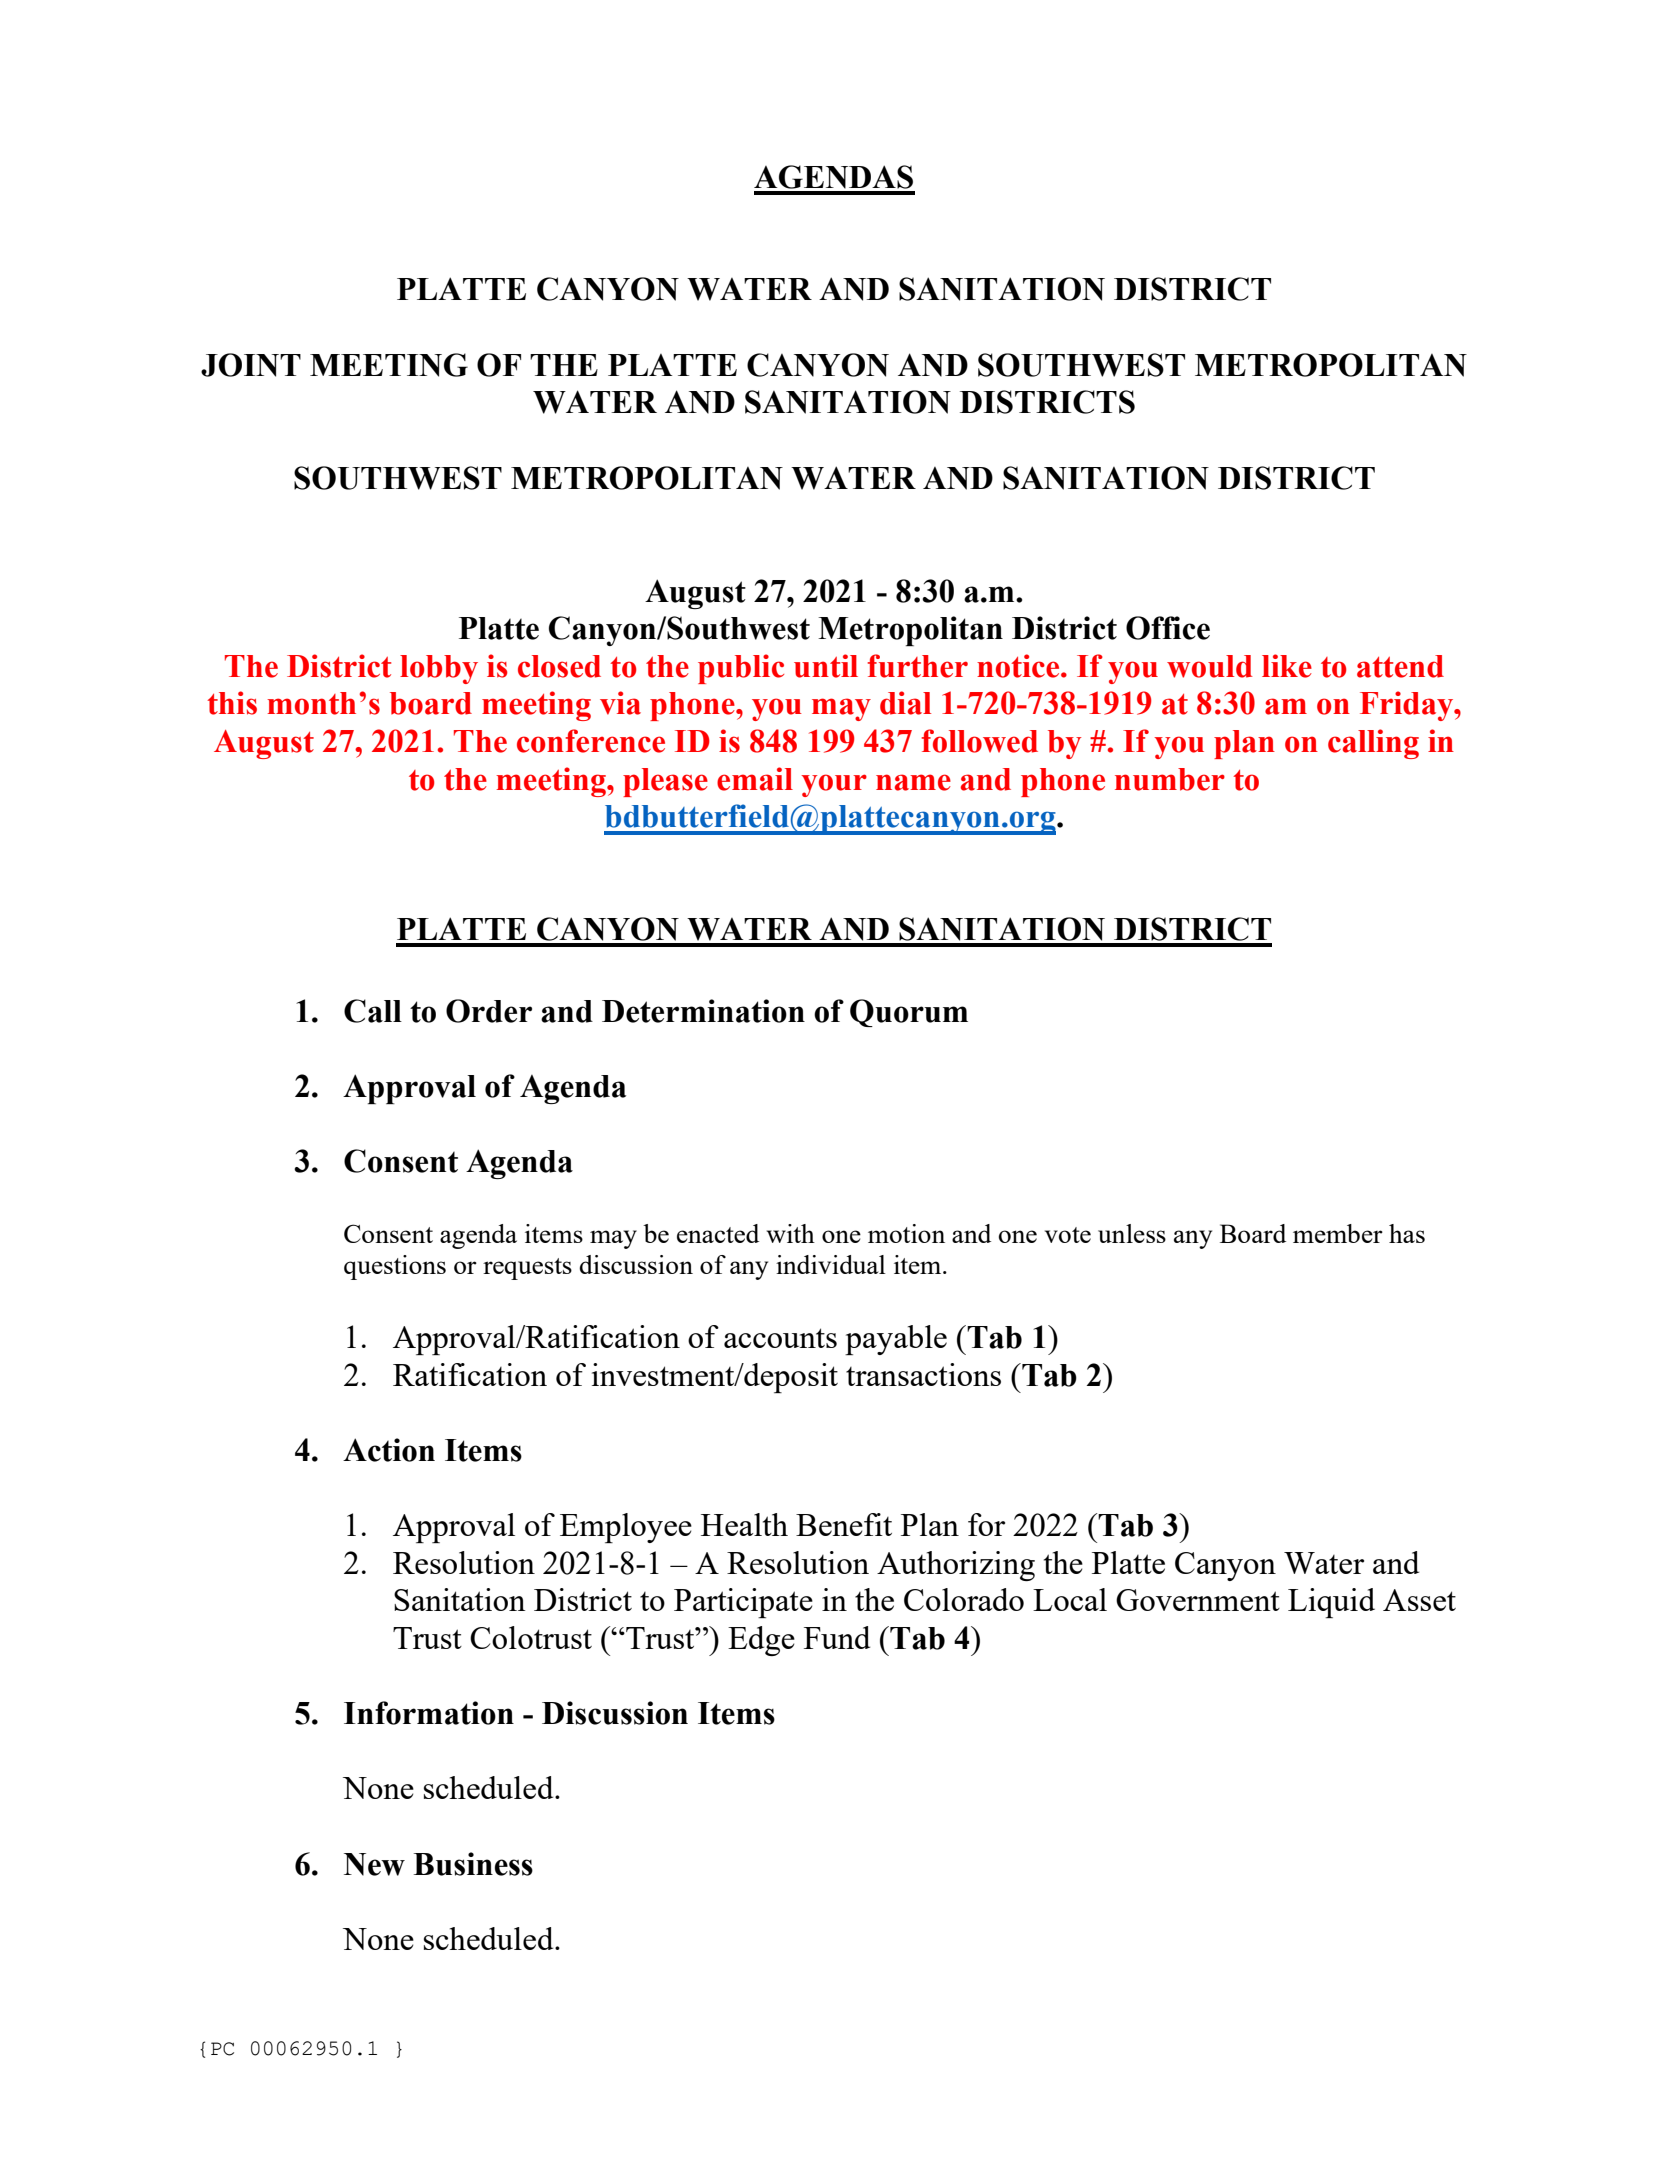 The width and height of the screenshot is (1669, 2160). What do you see at coordinates (1170, 779) in the screenshot?
I see `number` at bounding box center [1170, 779].
